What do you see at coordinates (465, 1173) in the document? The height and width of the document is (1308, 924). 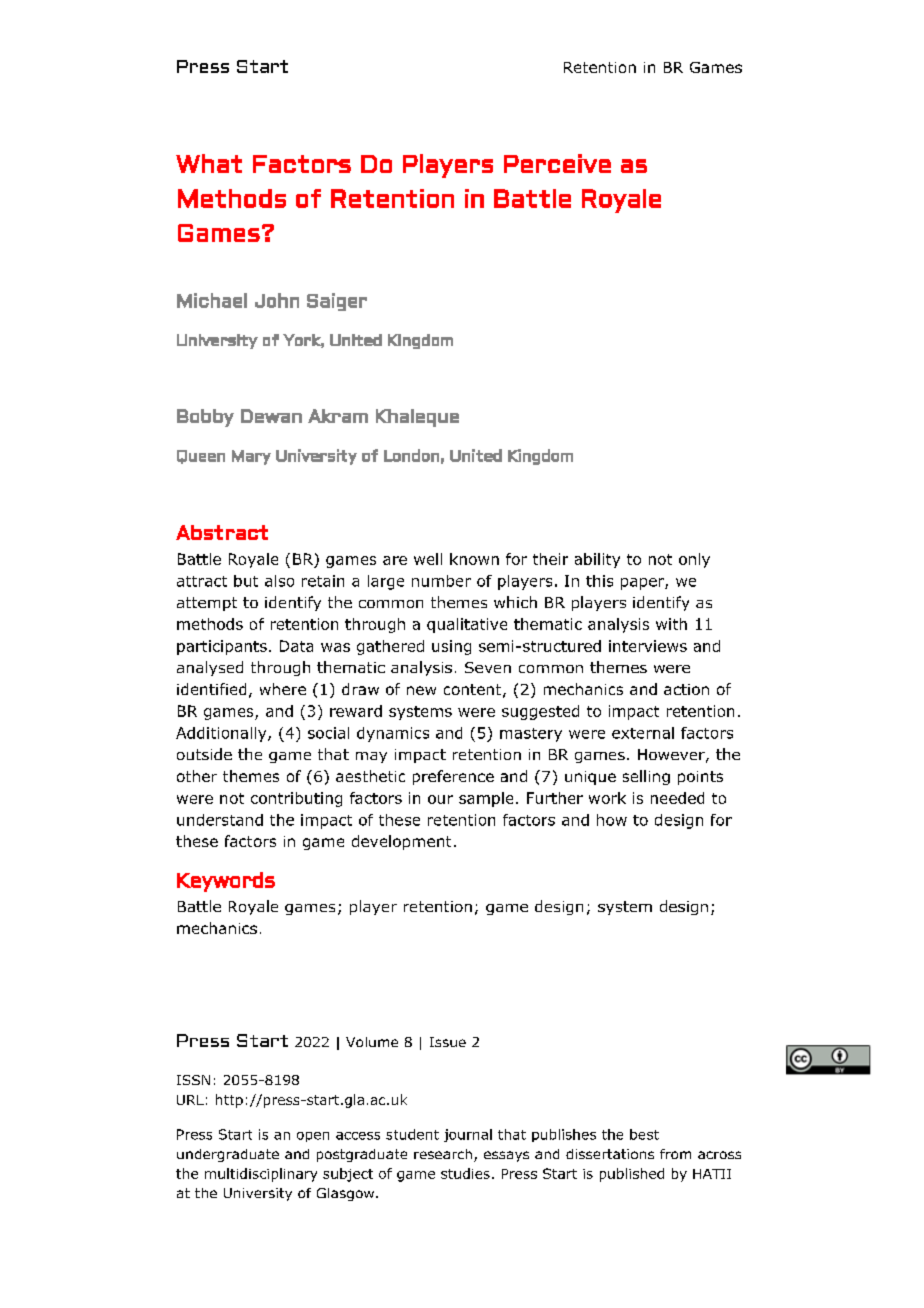 I see `studies` at bounding box center [465, 1173].
